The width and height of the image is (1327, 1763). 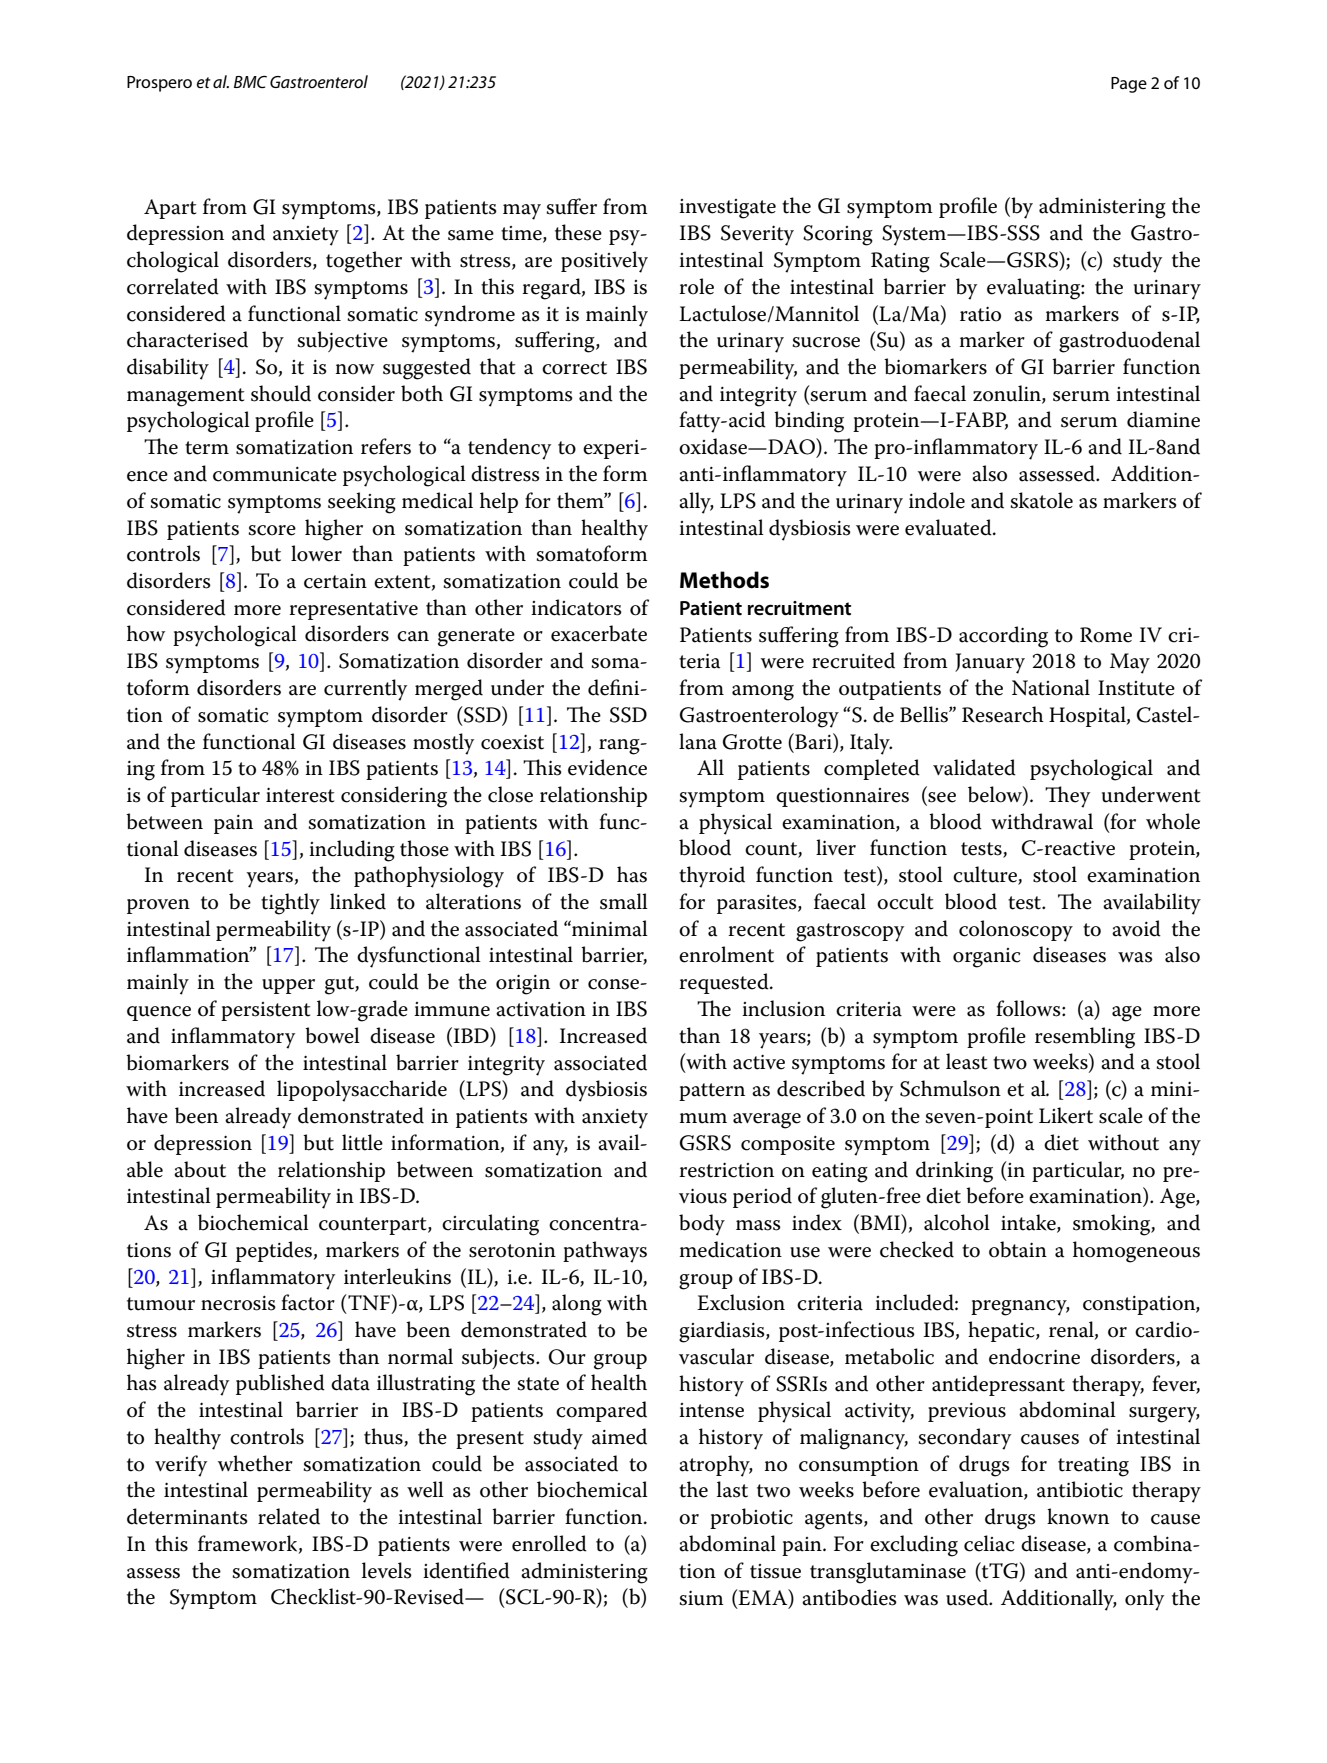 I want to click on thyroid, so click(x=712, y=877).
